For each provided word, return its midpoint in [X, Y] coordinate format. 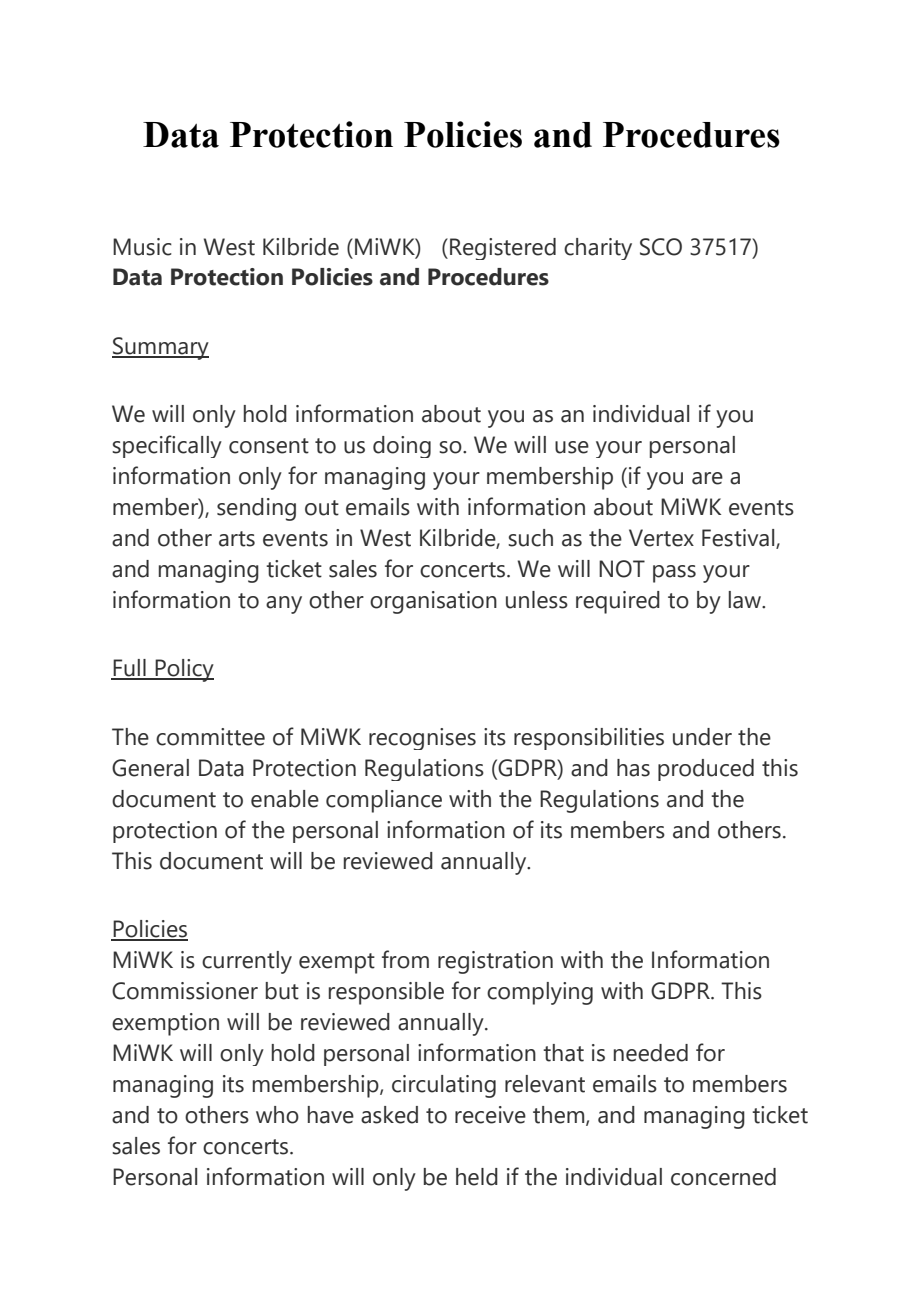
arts [237, 539]
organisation [433, 602]
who [277, 1115]
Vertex [661, 538]
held [477, 1177]
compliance [384, 801]
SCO [661, 247]
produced [706, 770]
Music [142, 247]
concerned [723, 1177]
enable [285, 799]
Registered [503, 249]
